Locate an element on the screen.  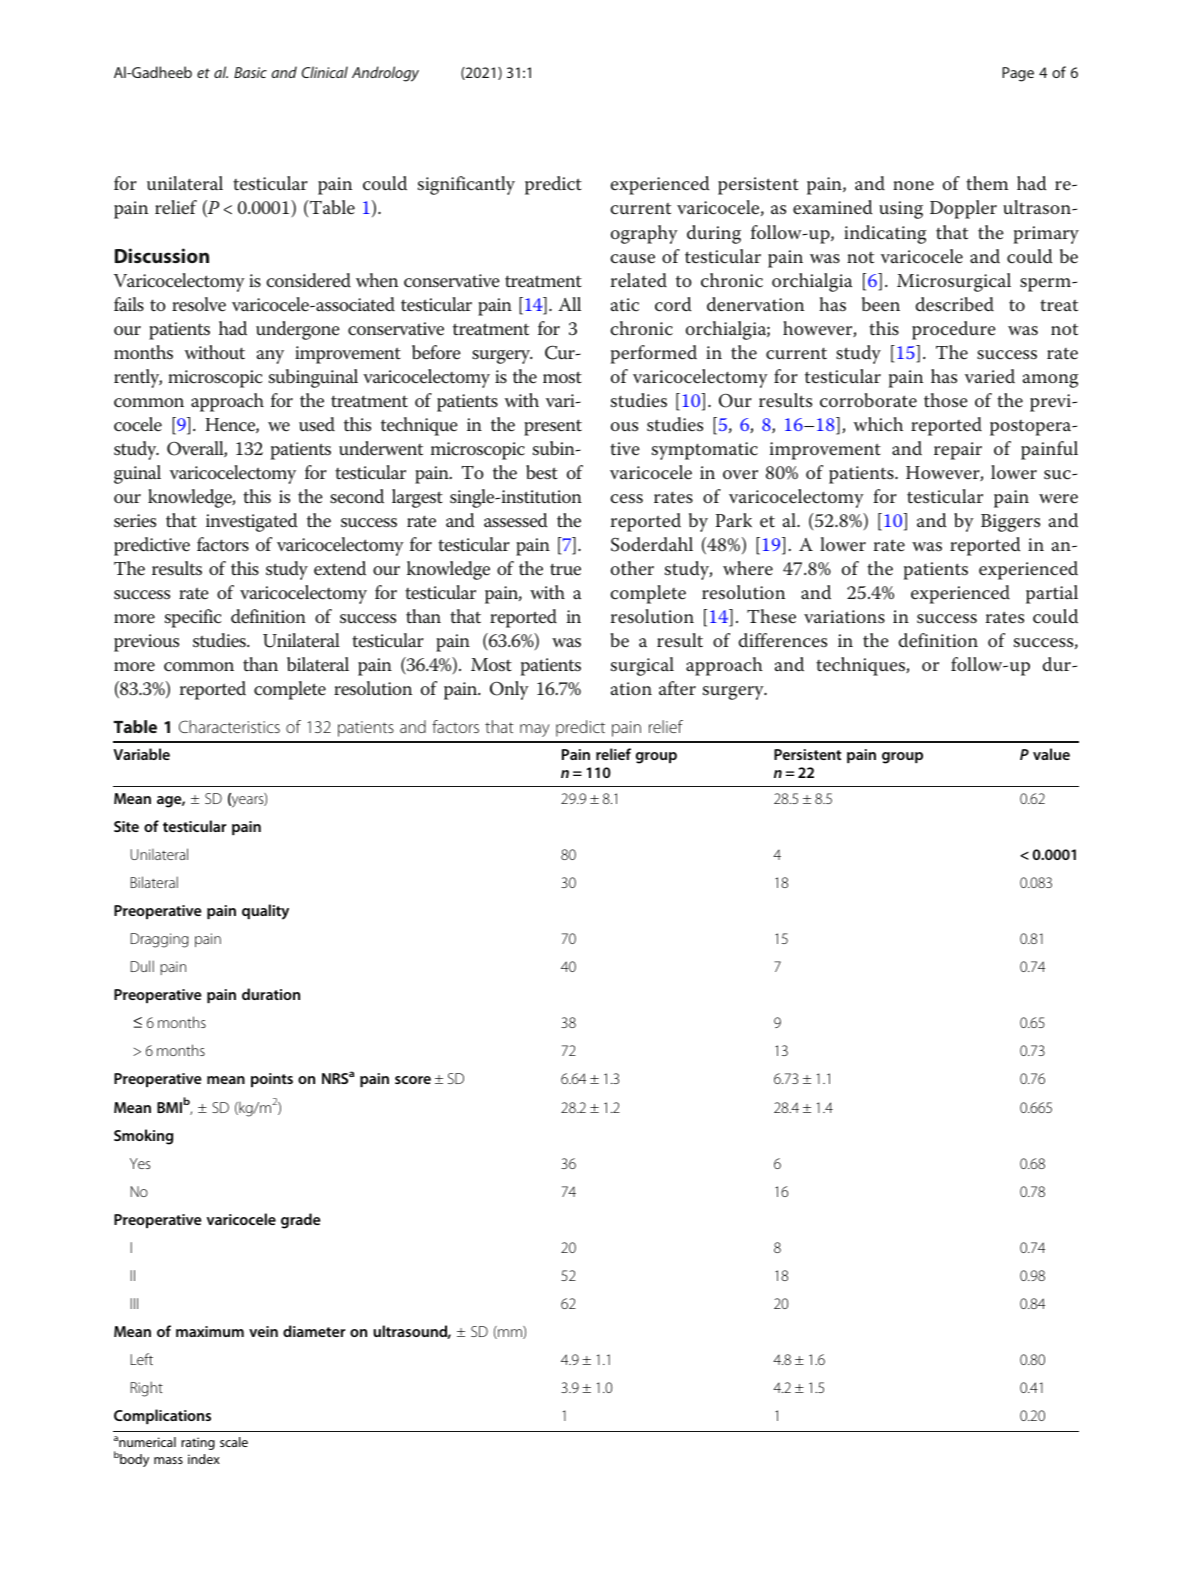
Page is located at coordinates (1018, 74).
